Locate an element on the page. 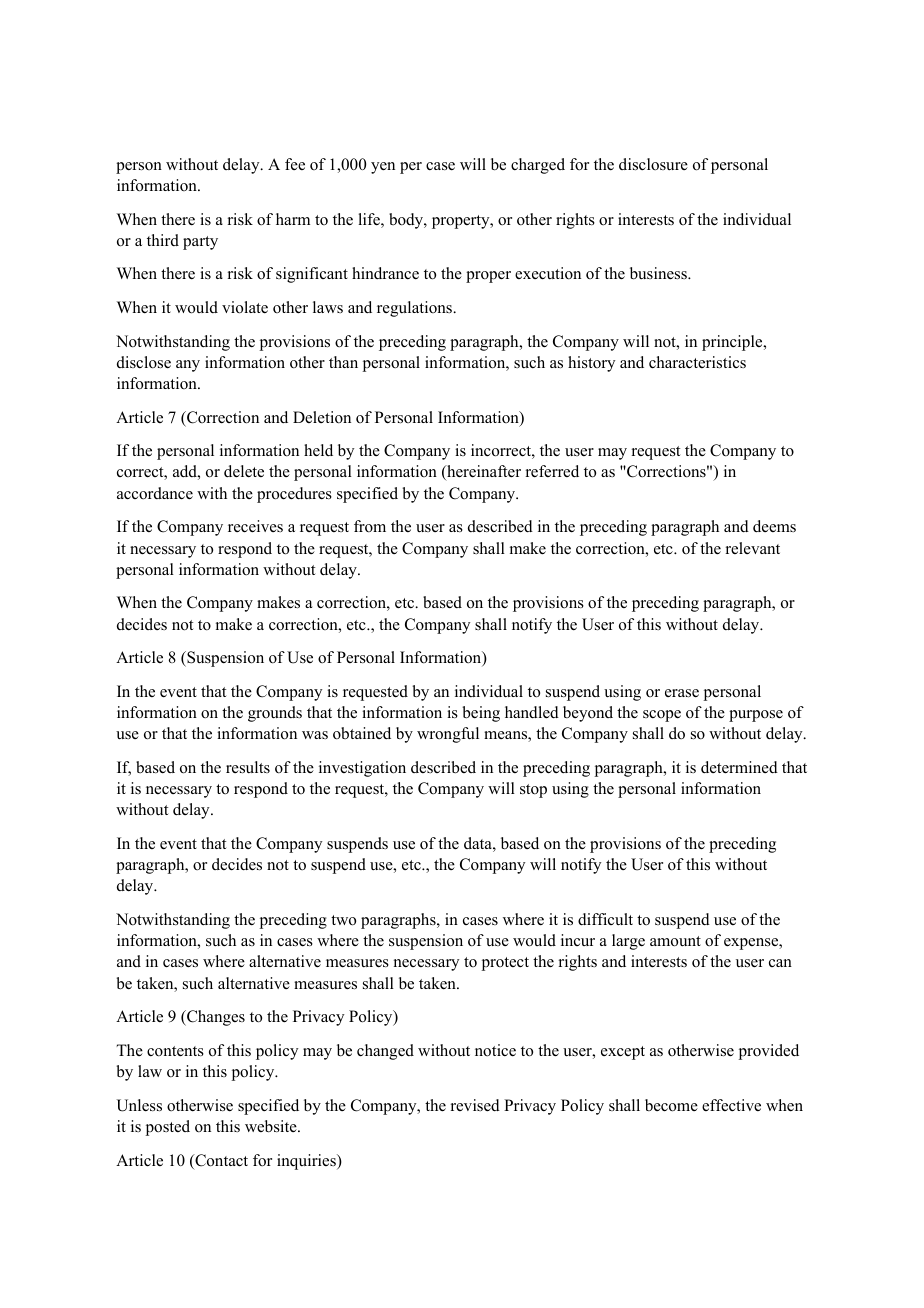 Image resolution: width=924 pixels, height=1308 pixels. delete is located at coordinates (244, 471).
